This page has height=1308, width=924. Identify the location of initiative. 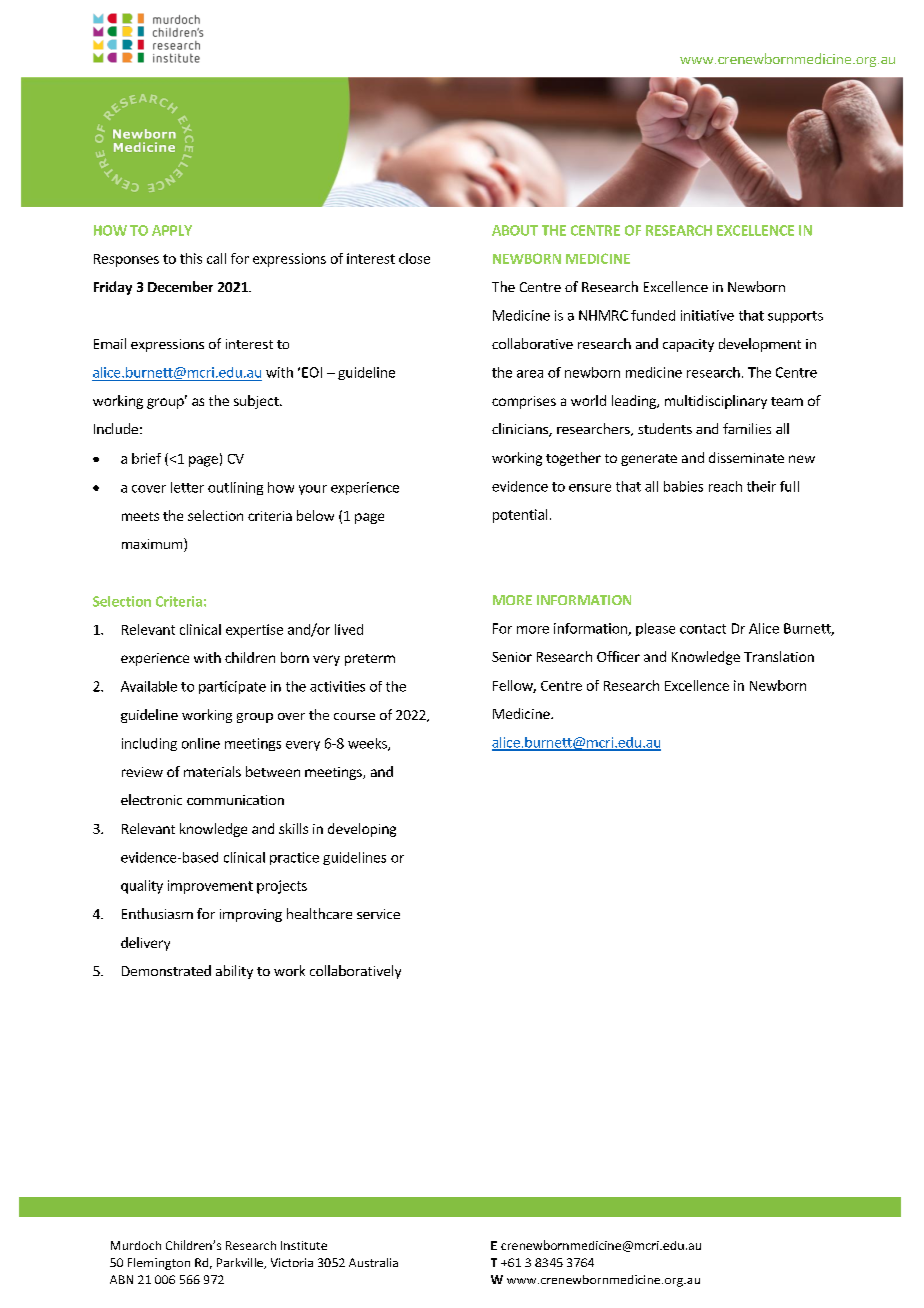
(707, 315).
